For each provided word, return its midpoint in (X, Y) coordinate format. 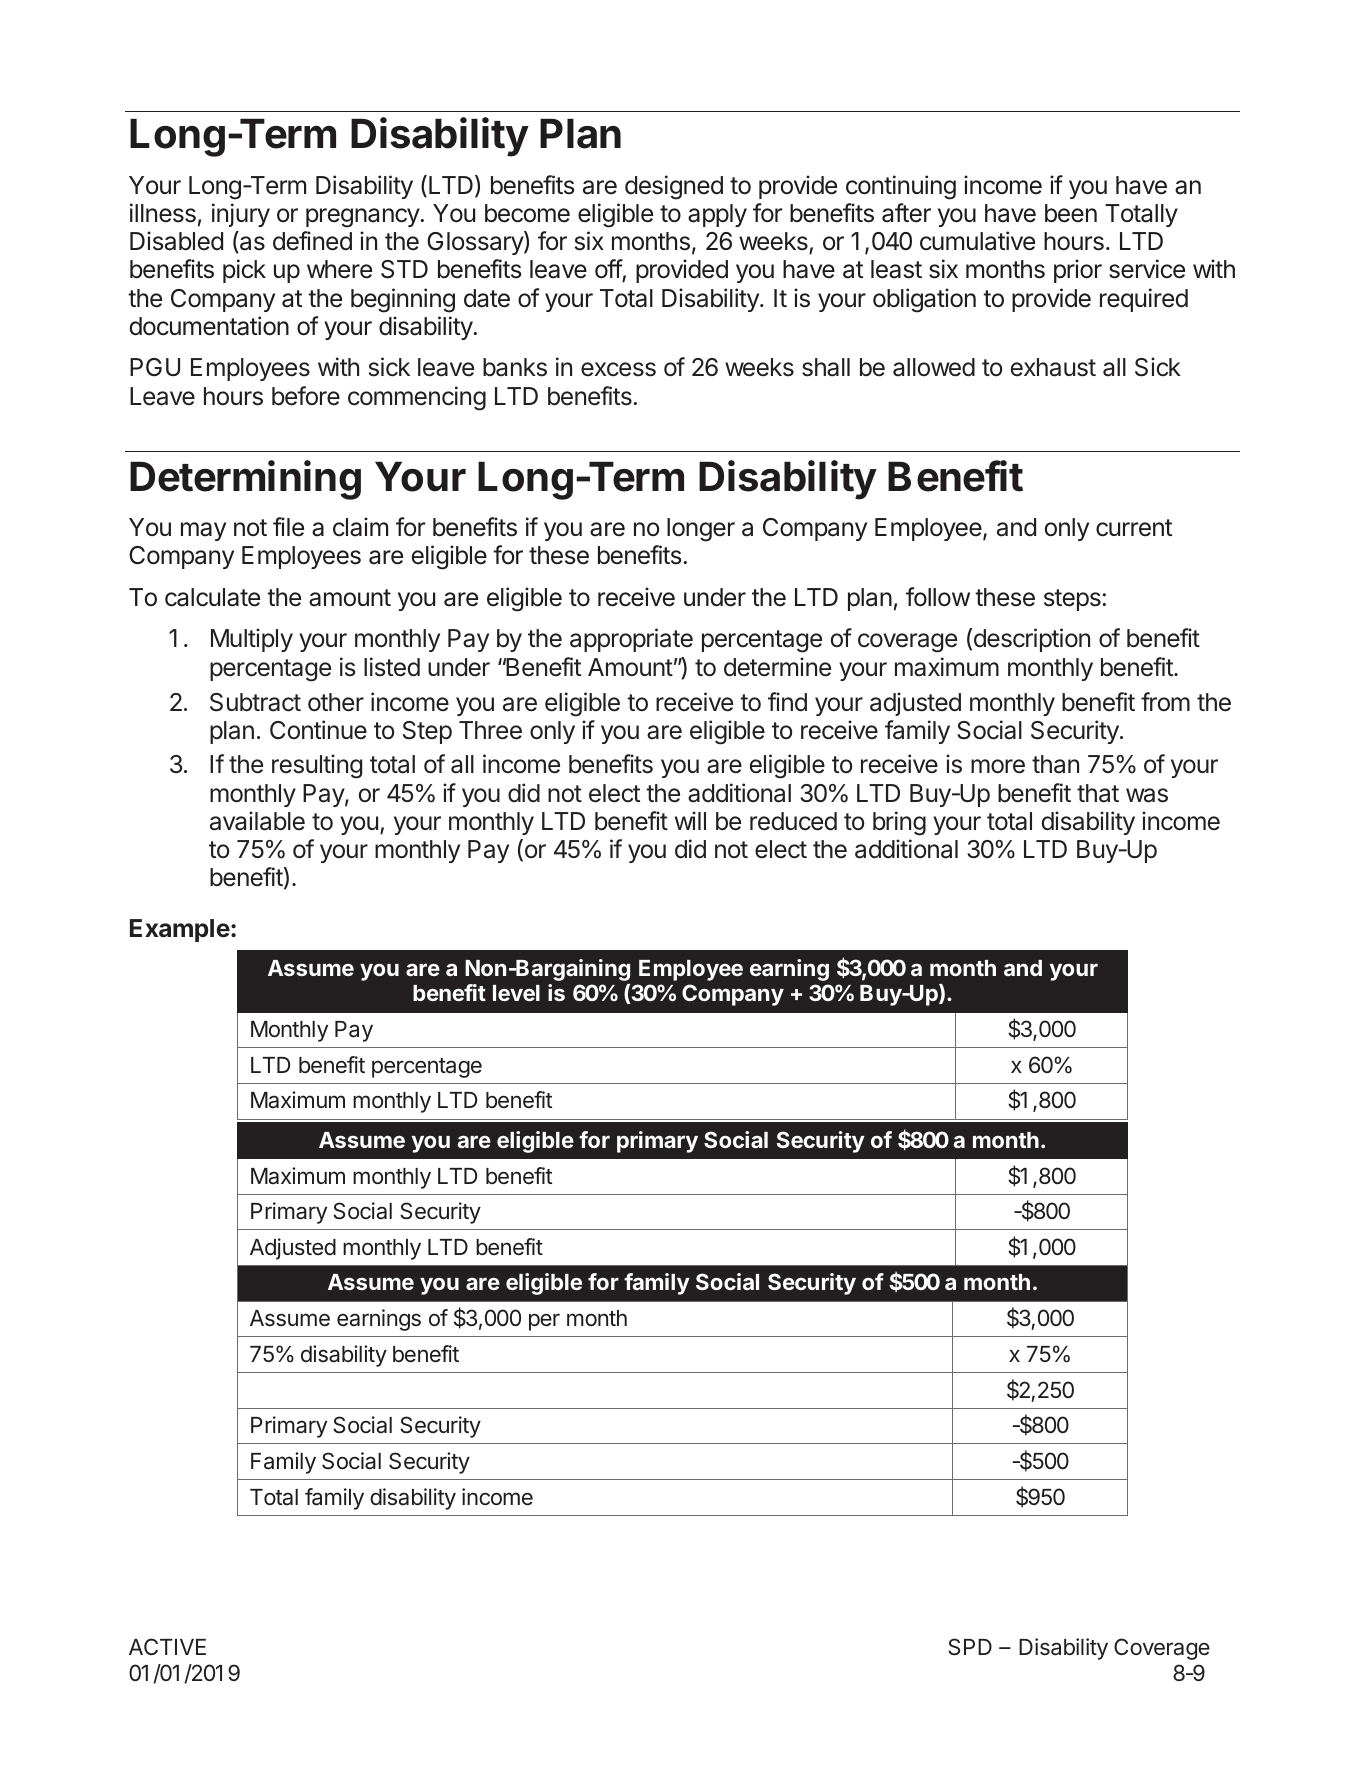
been (1071, 213)
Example (180, 930)
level (516, 993)
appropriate (631, 640)
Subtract (255, 702)
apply (717, 215)
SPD (970, 1647)
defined (312, 241)
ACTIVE (167, 1646)
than (1055, 764)
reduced (793, 821)
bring (899, 823)
